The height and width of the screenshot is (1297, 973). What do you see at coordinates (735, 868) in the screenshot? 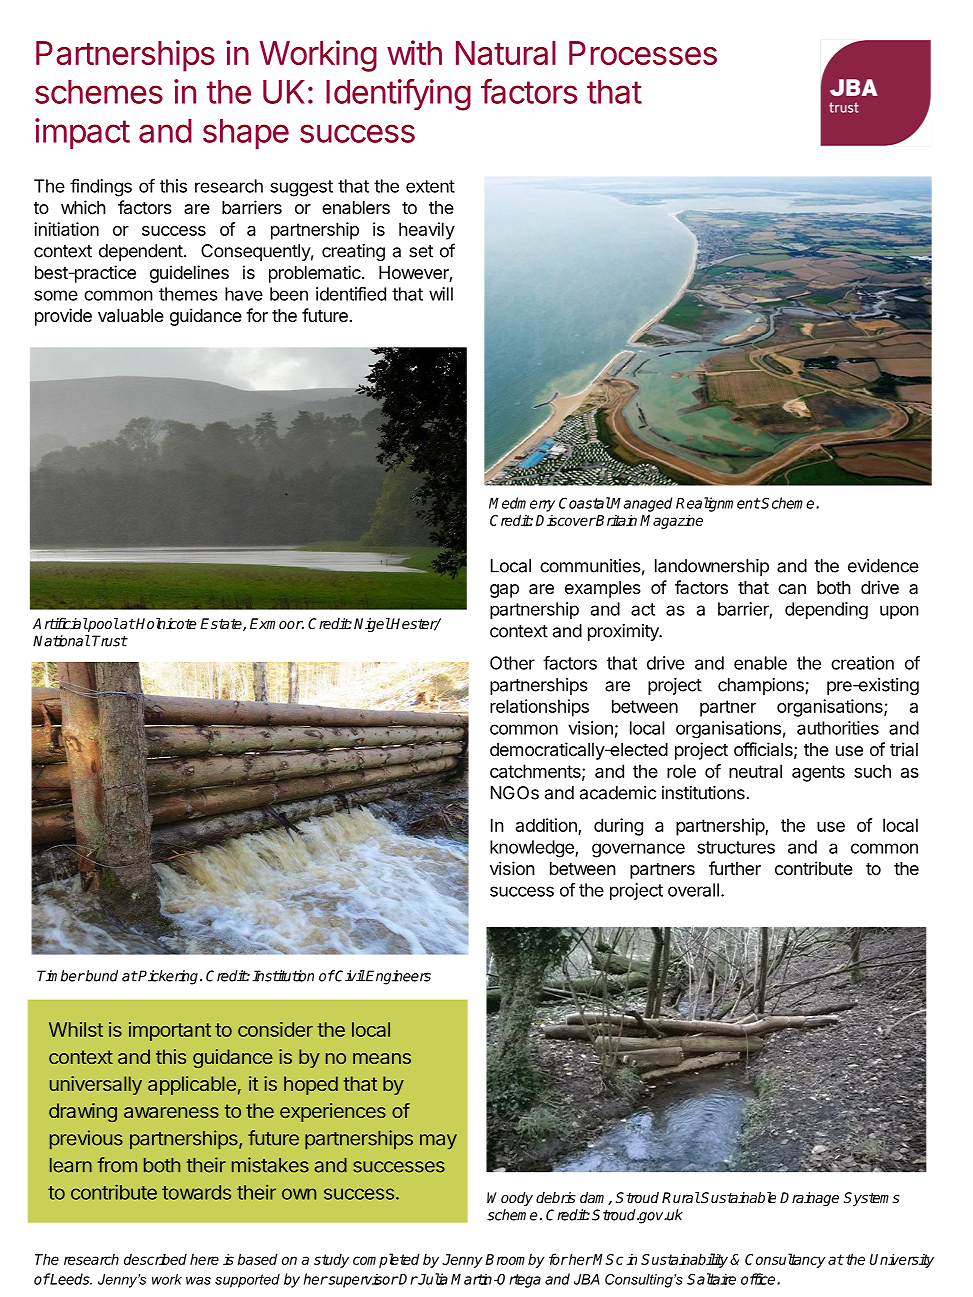
I see `further` at bounding box center [735, 868].
